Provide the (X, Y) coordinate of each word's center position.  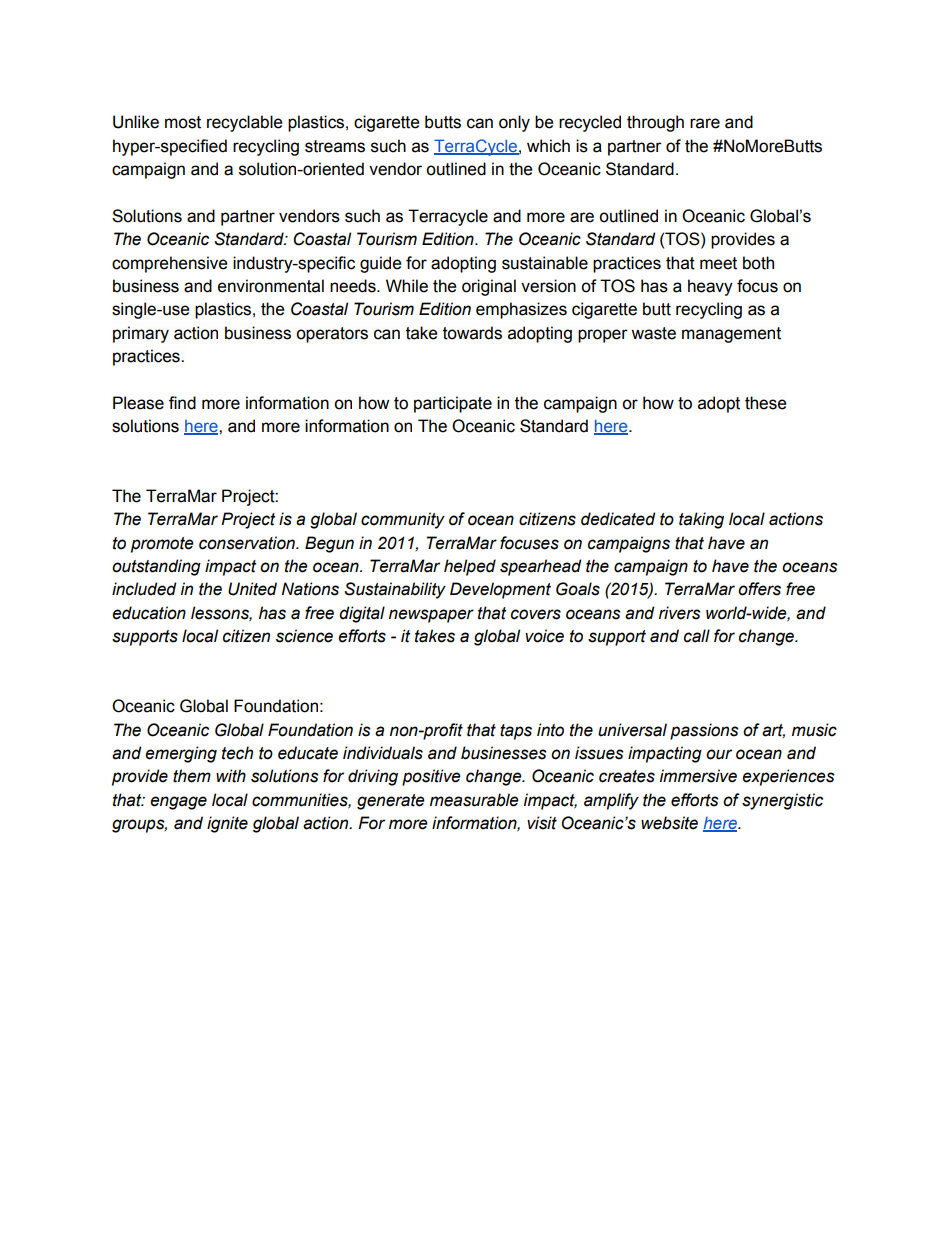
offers (759, 589)
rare (705, 123)
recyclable (244, 123)
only (514, 123)
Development (500, 590)
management (731, 335)
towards (472, 333)
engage (178, 803)
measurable (474, 800)
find (182, 403)
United (252, 589)
